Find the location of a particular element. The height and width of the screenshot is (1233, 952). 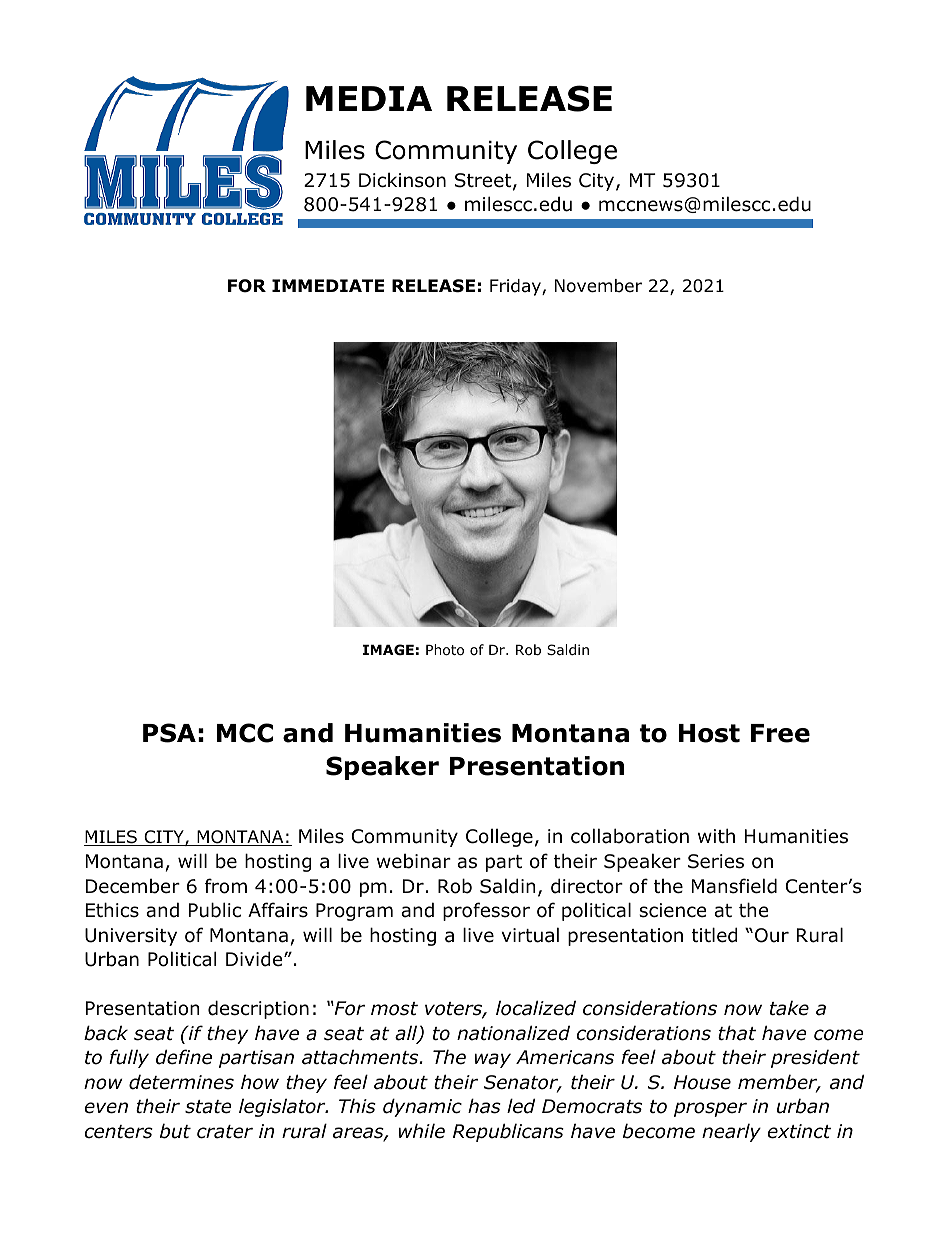

Dickinson is located at coordinates (402, 180).
